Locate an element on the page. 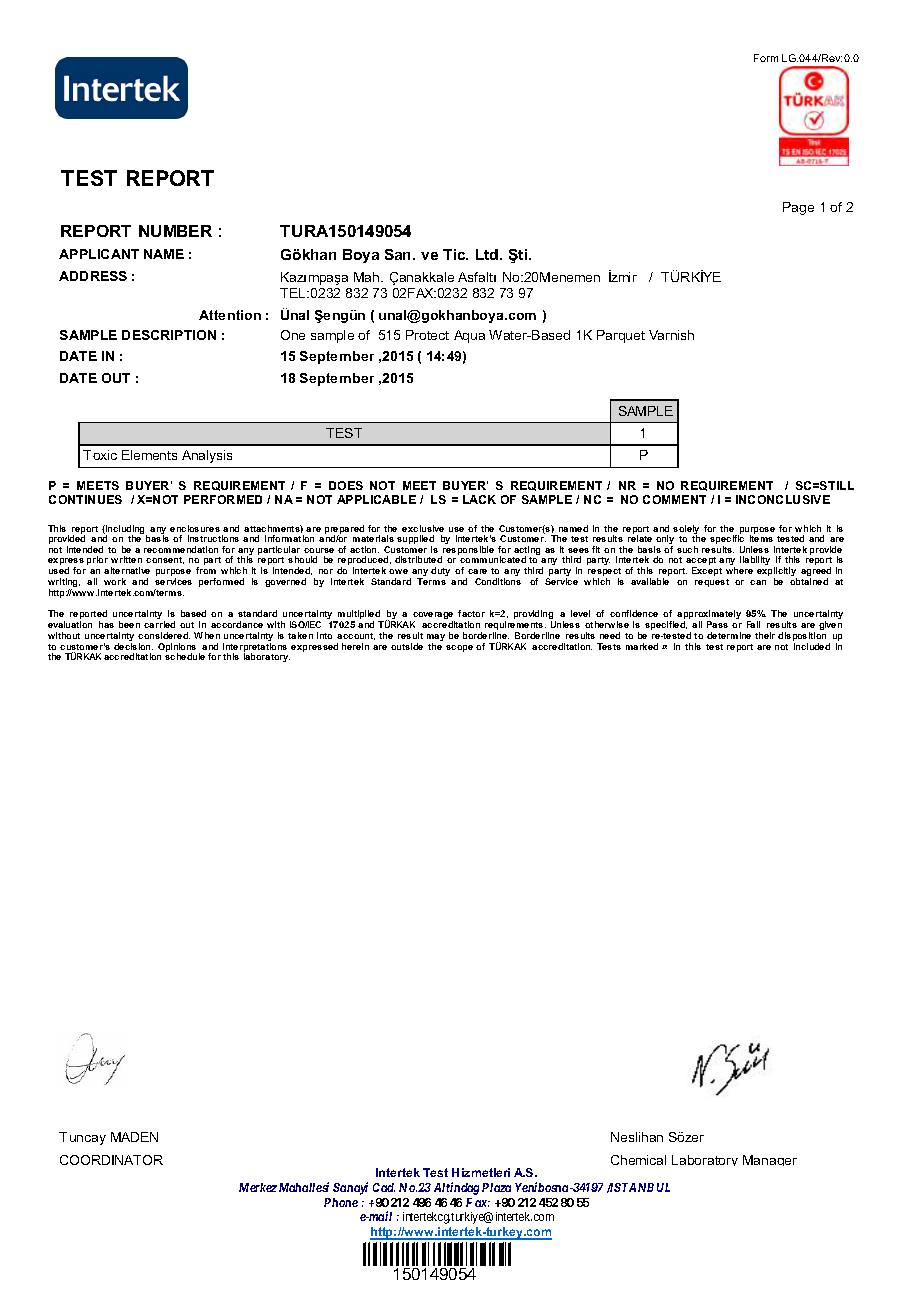 The width and height of the image is (924, 1308). schedule is located at coordinates (185, 655).
